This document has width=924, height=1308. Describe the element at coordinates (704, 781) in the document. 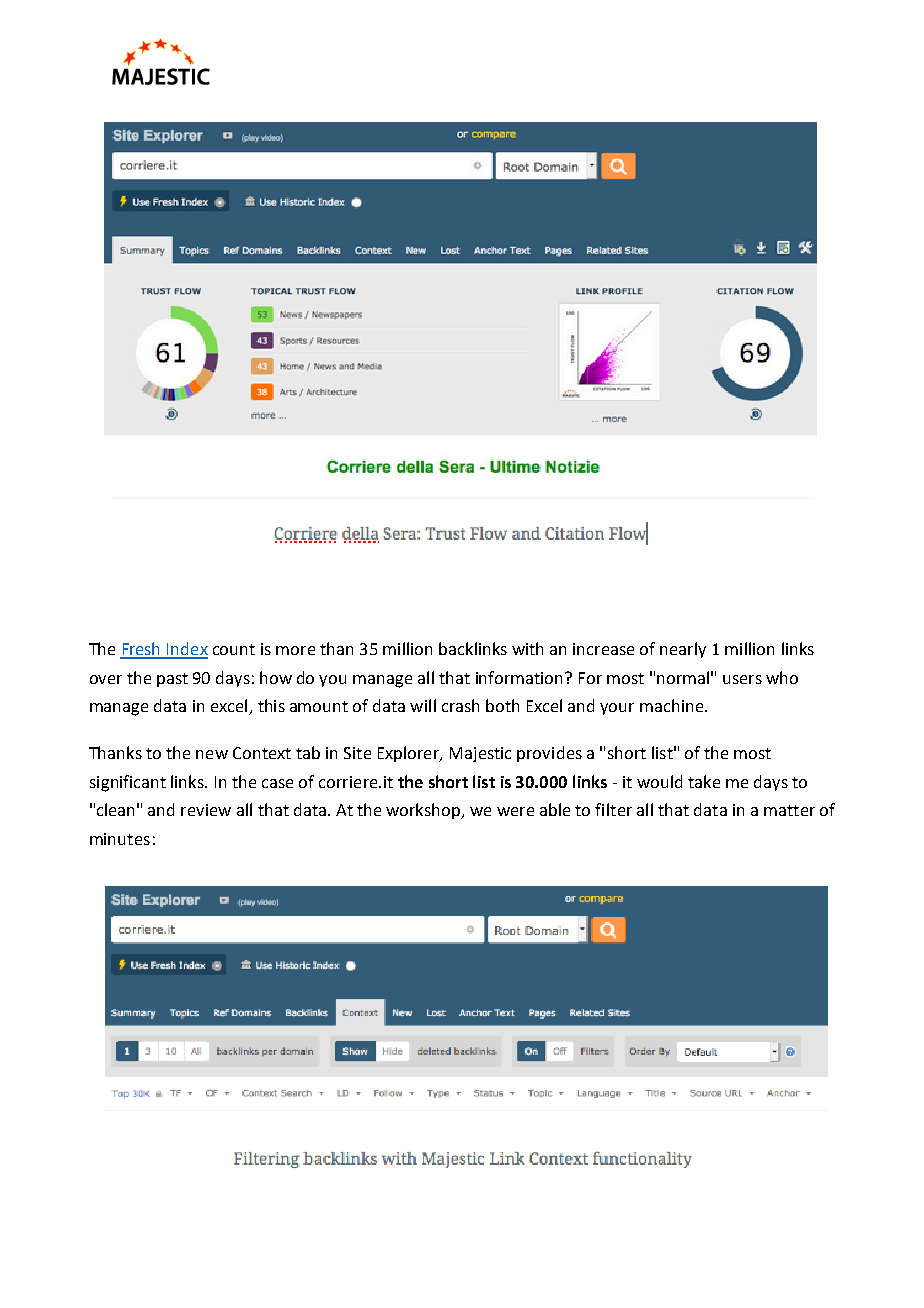

I see `take` at that location.
